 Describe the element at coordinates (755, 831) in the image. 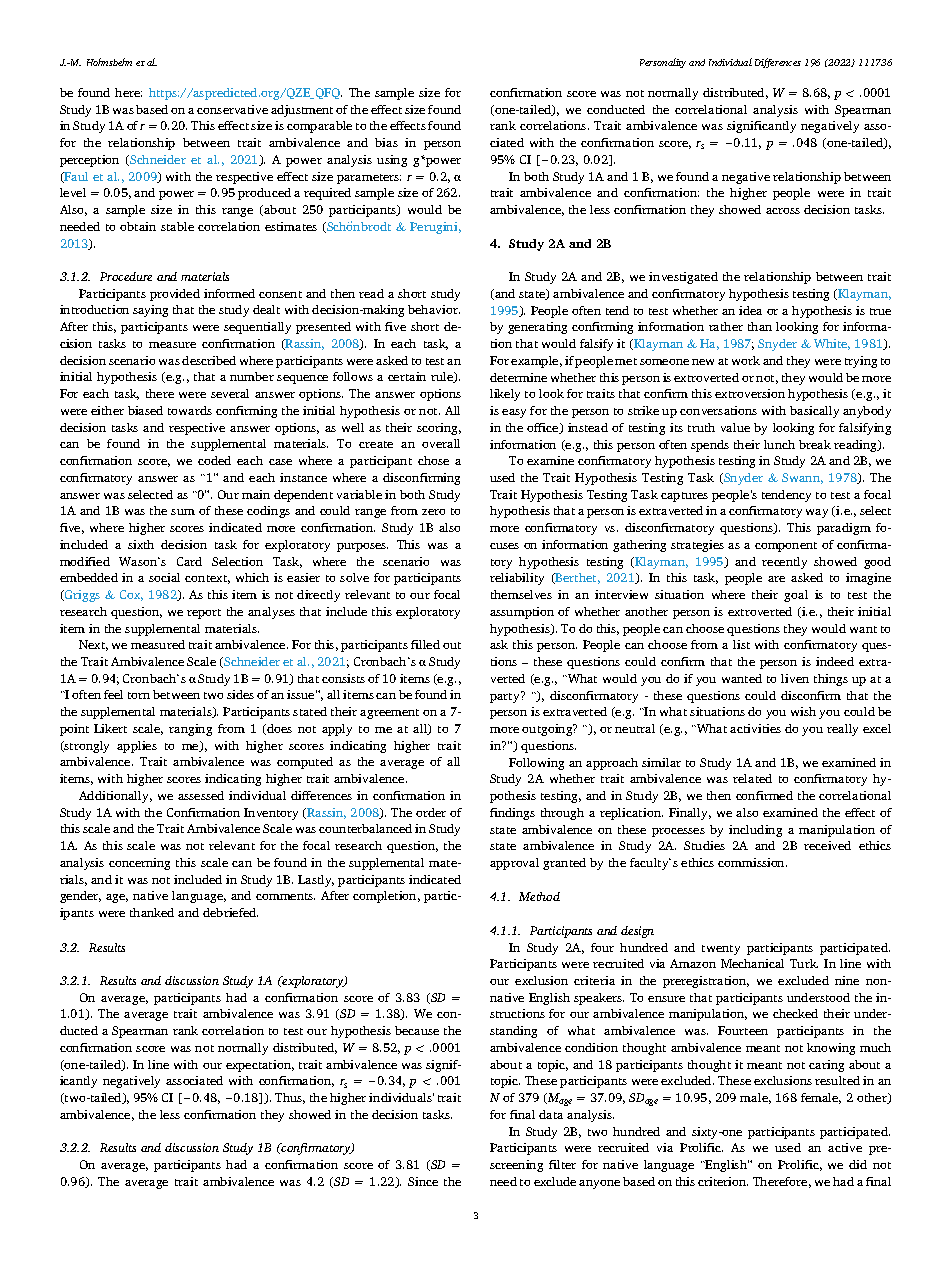

I see `including` at that location.
